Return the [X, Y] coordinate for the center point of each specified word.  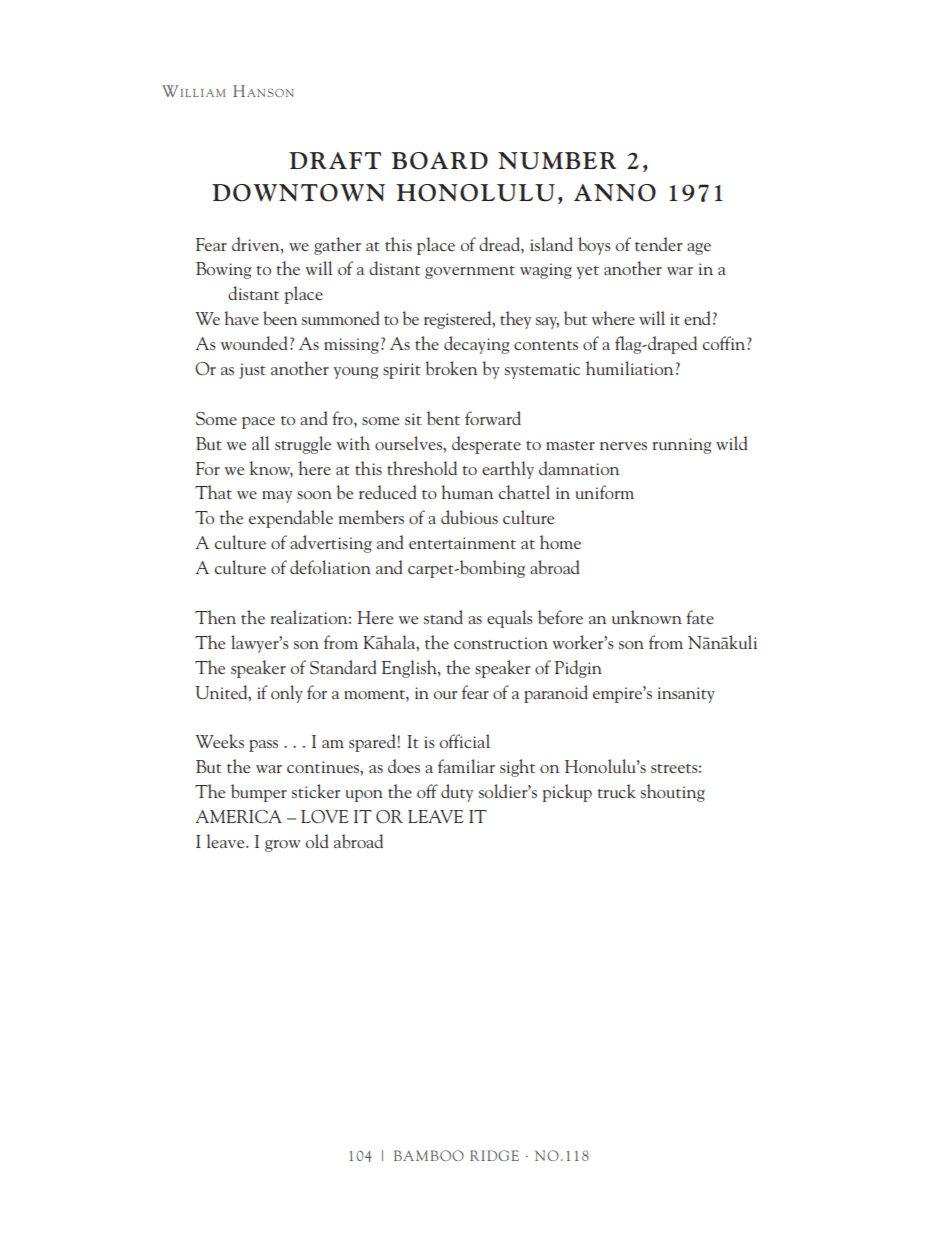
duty [457, 793]
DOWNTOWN [298, 193]
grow [282, 846]
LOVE [325, 816]
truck [617, 791]
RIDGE [494, 1155]
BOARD [439, 161]
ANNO [615, 193]
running [682, 446]
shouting [673, 793]
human [467, 492]
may [277, 497]
